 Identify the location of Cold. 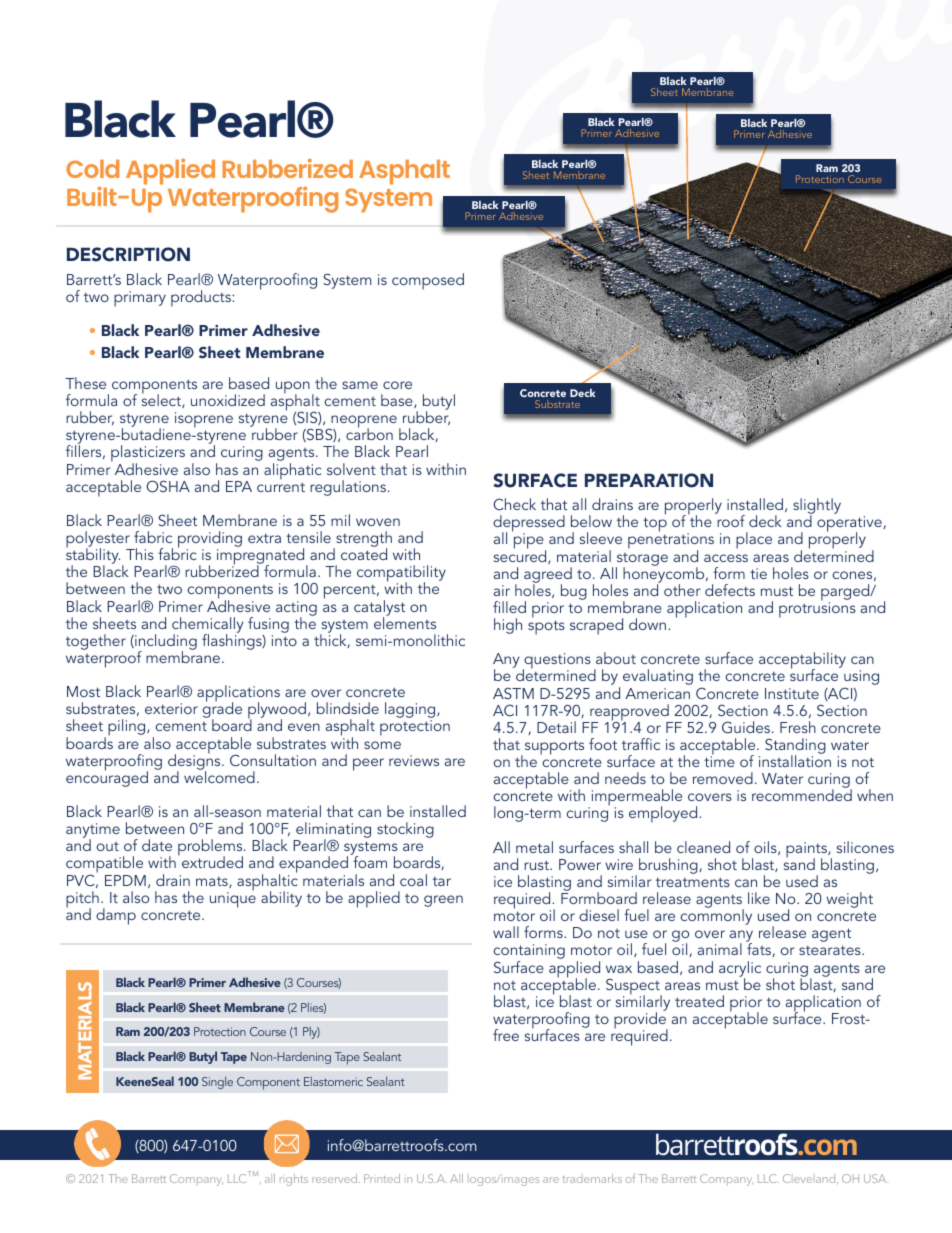
(92, 169).
